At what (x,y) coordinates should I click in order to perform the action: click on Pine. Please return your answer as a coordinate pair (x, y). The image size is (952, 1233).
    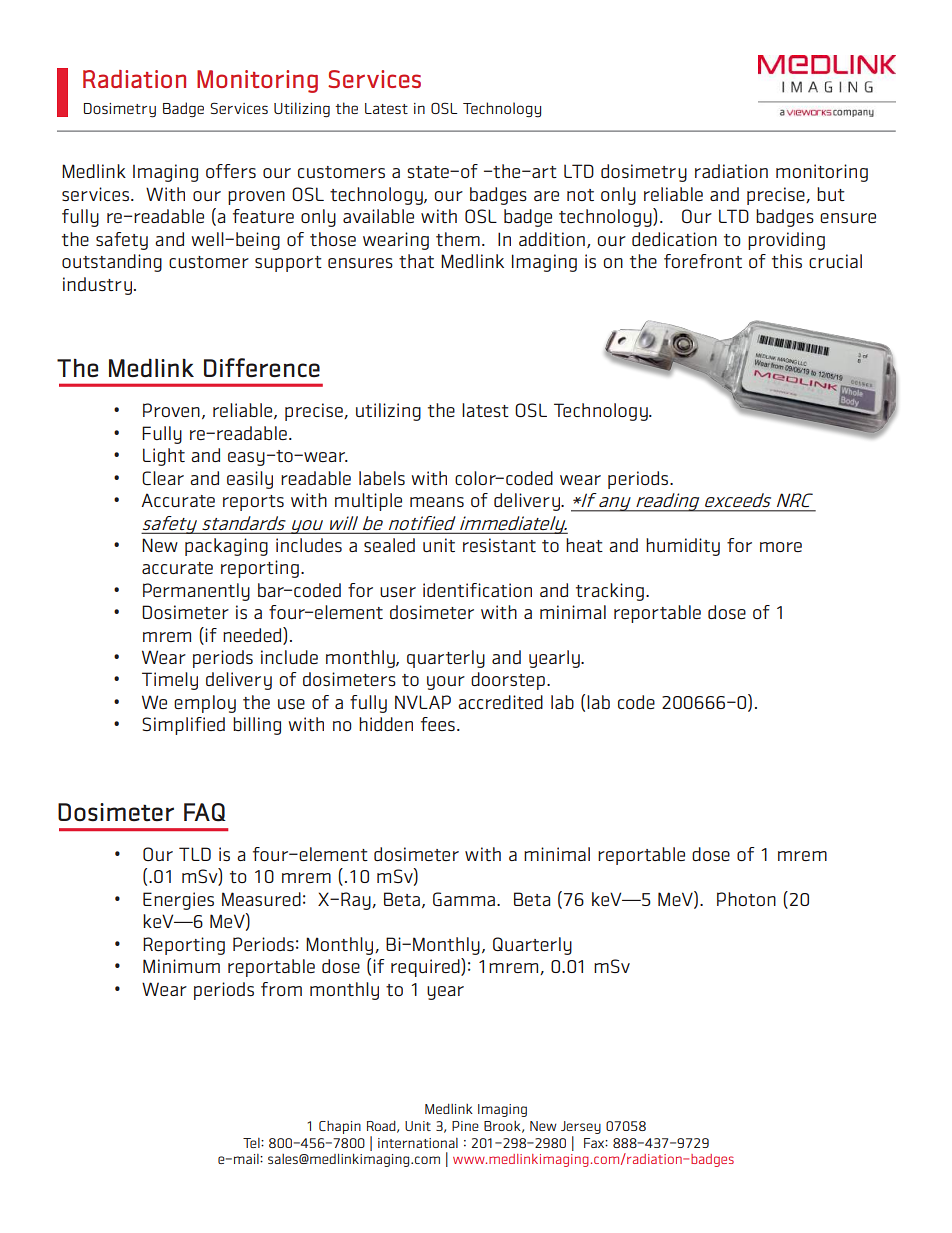
    Looking at the image, I should click on (465, 1126).
